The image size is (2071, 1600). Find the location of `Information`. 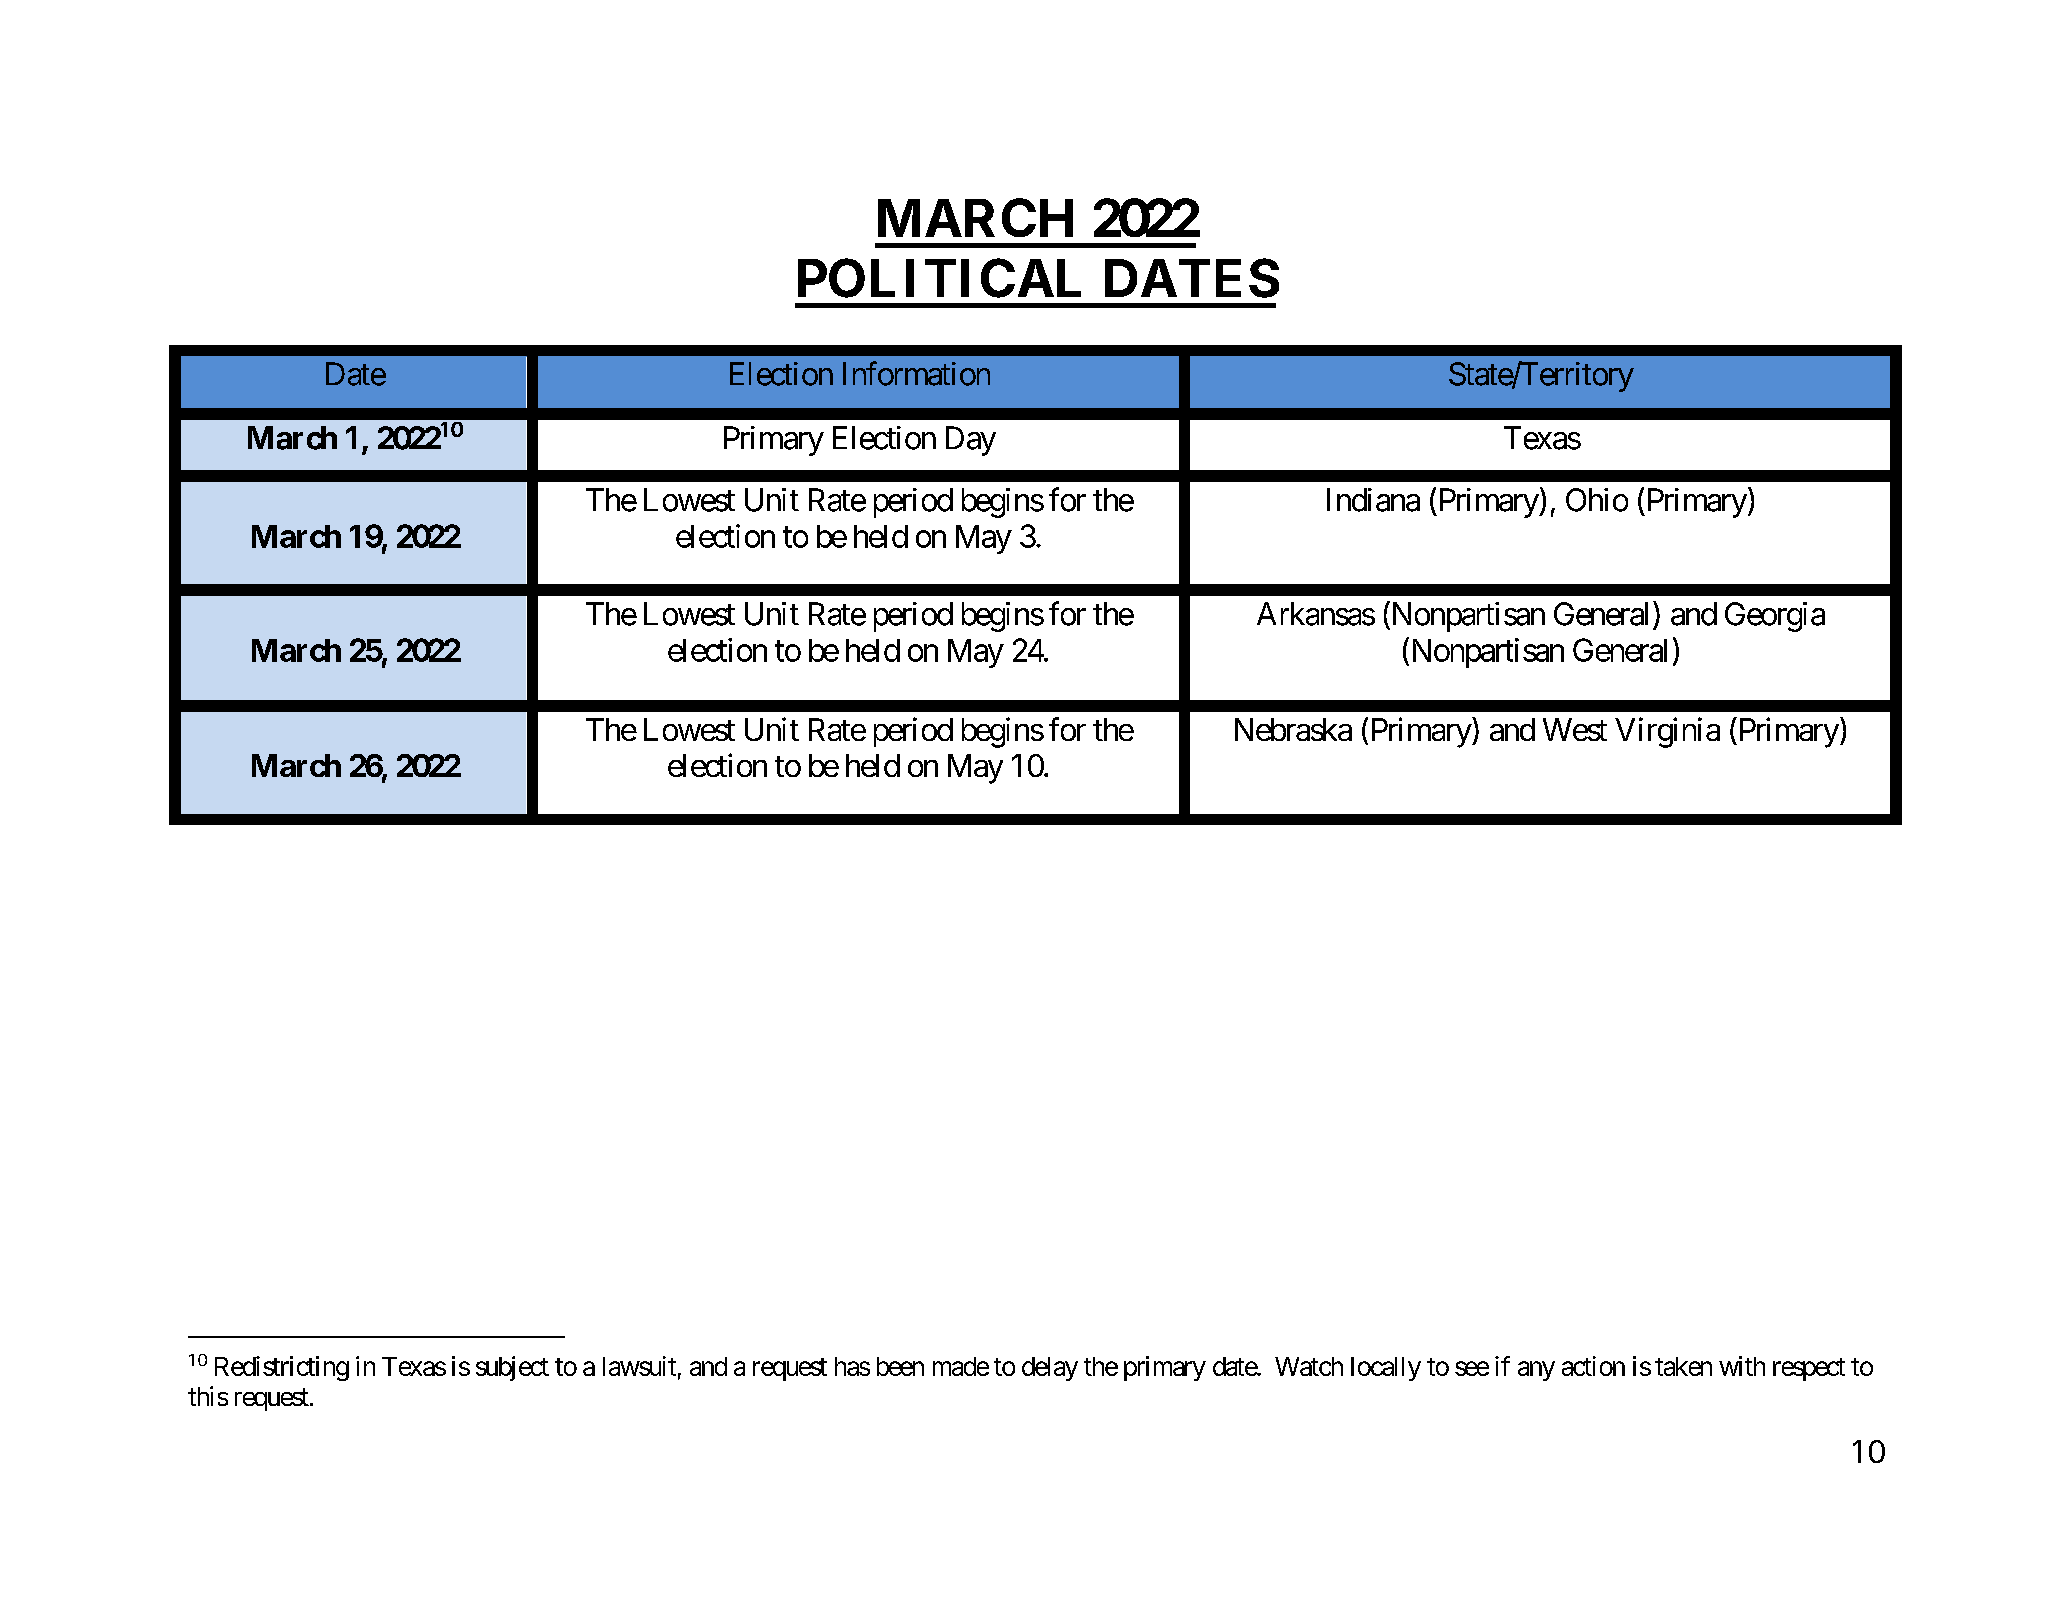

Information is located at coordinates (916, 373).
